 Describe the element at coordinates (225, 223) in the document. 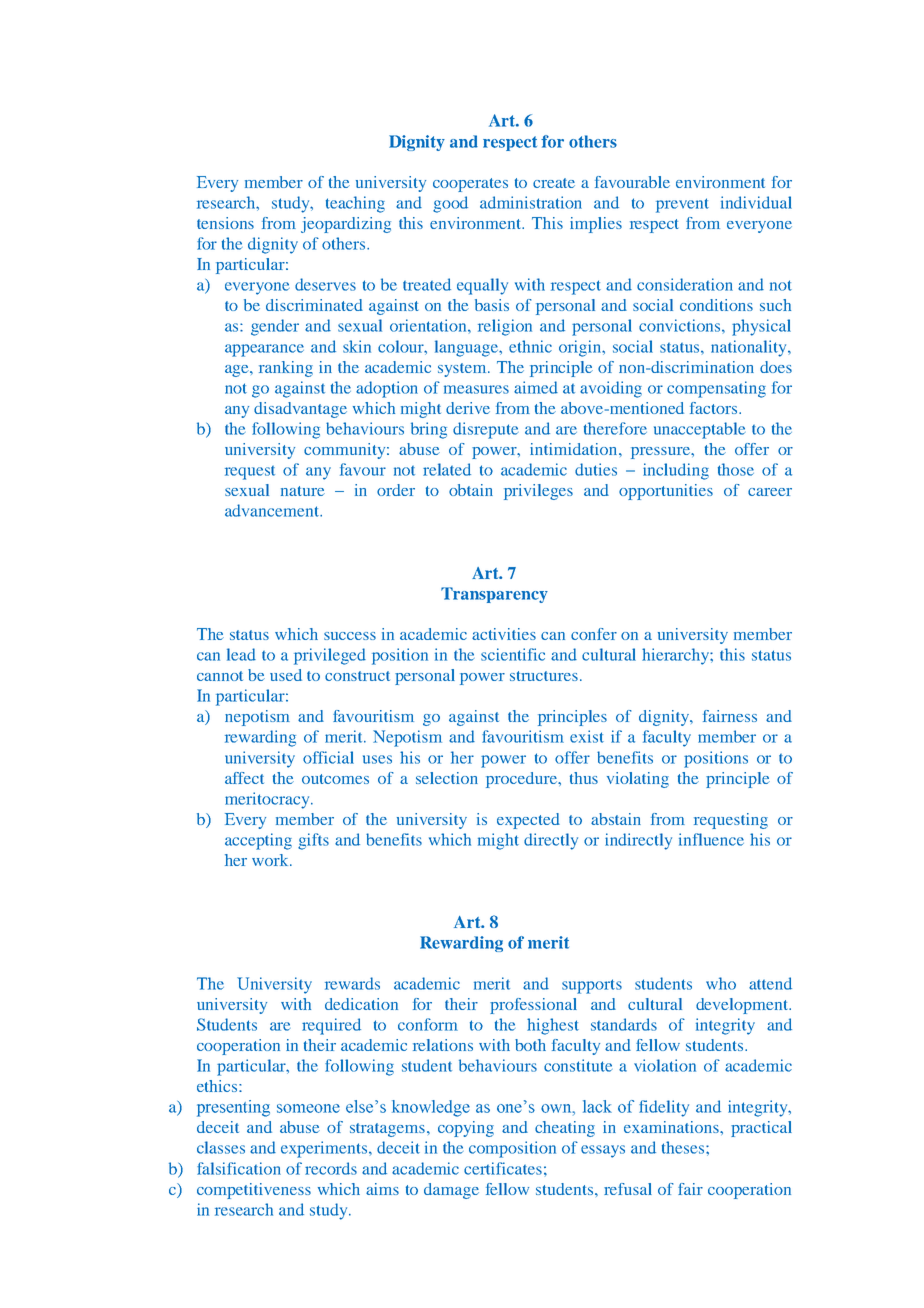

I see `tensions` at that location.
